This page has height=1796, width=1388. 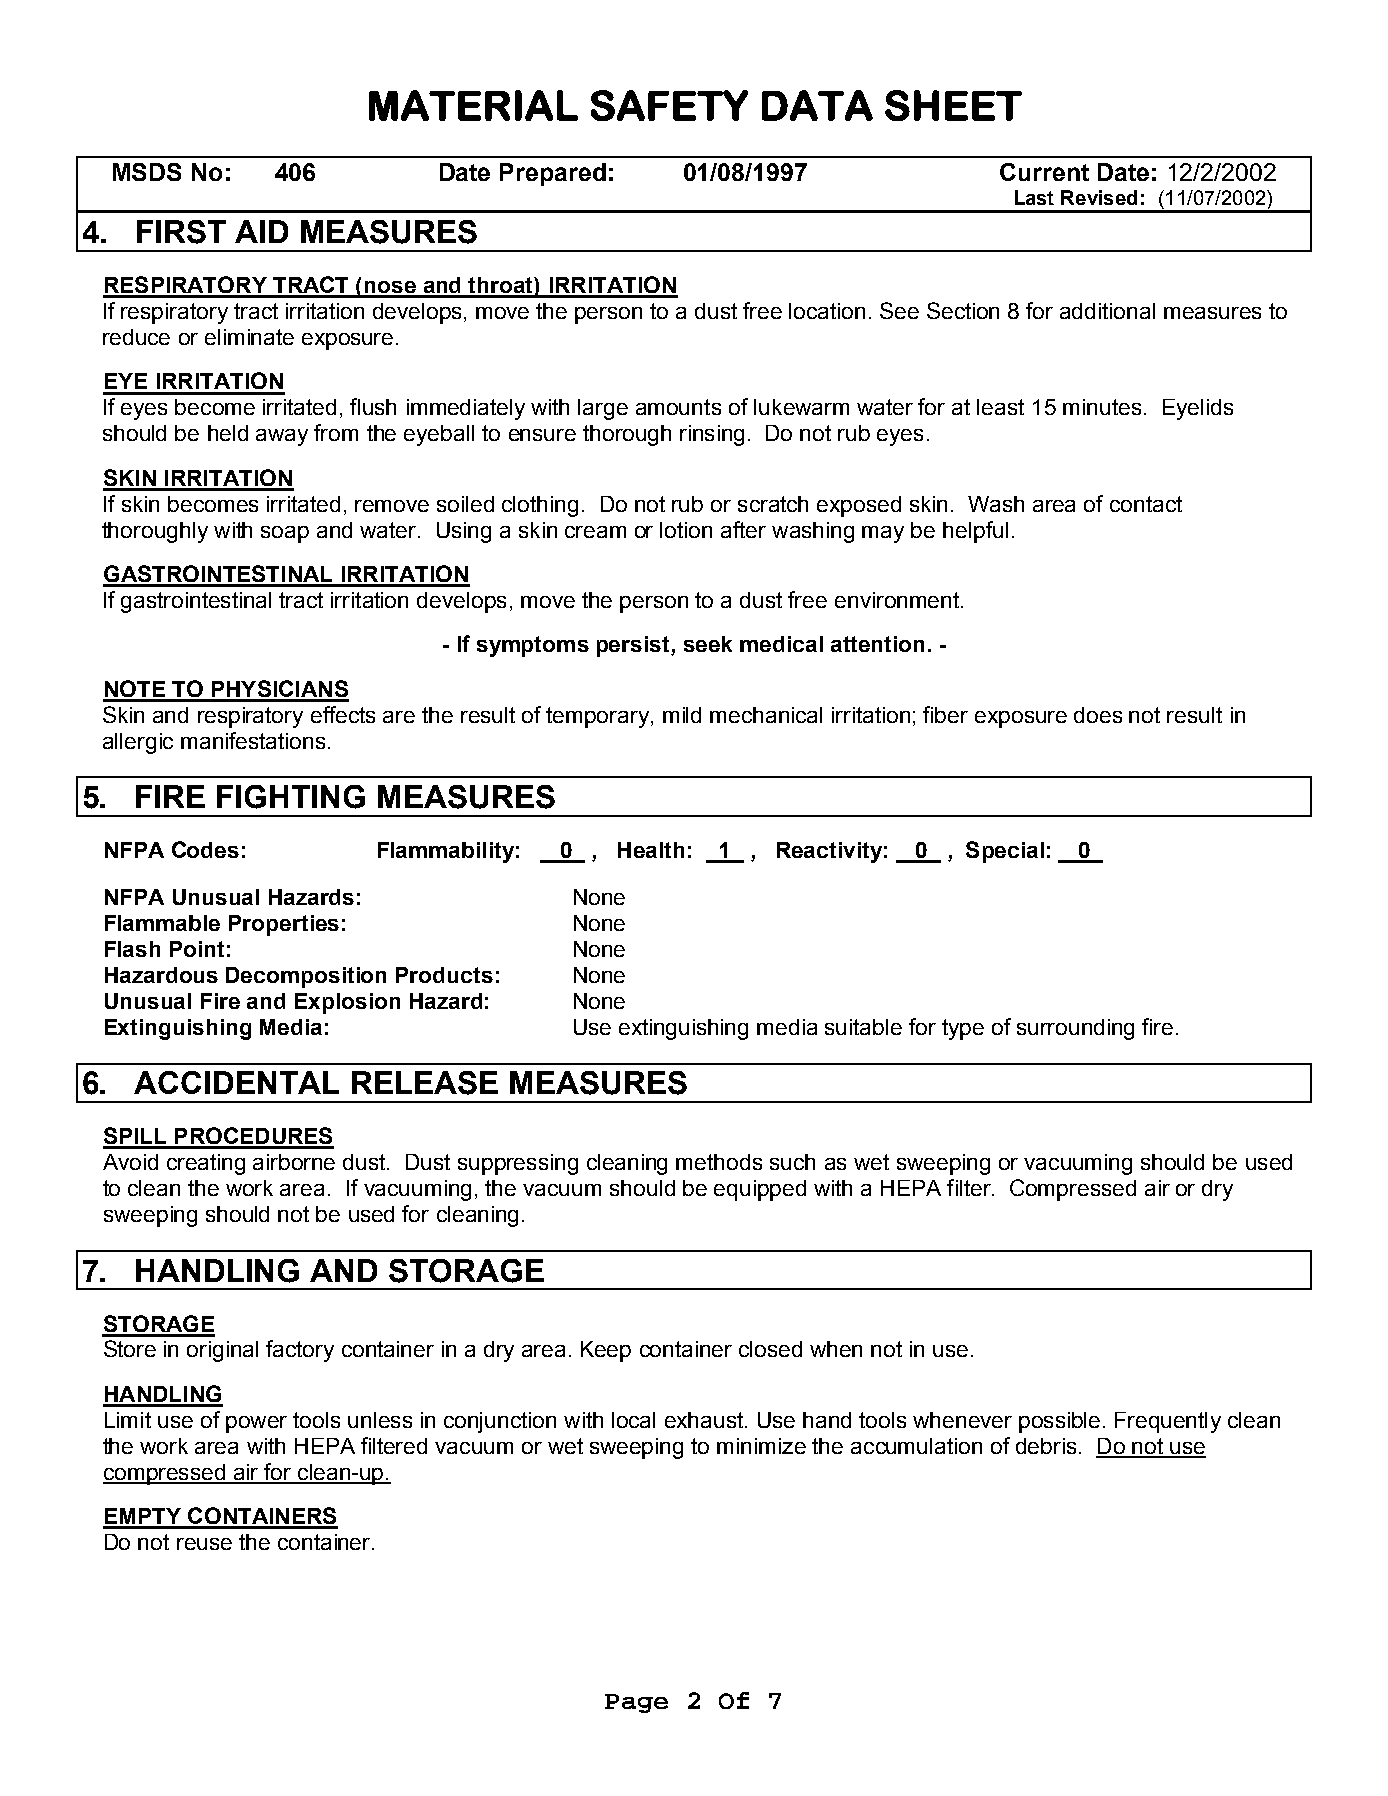 I want to click on SAFETY, so click(x=669, y=105).
